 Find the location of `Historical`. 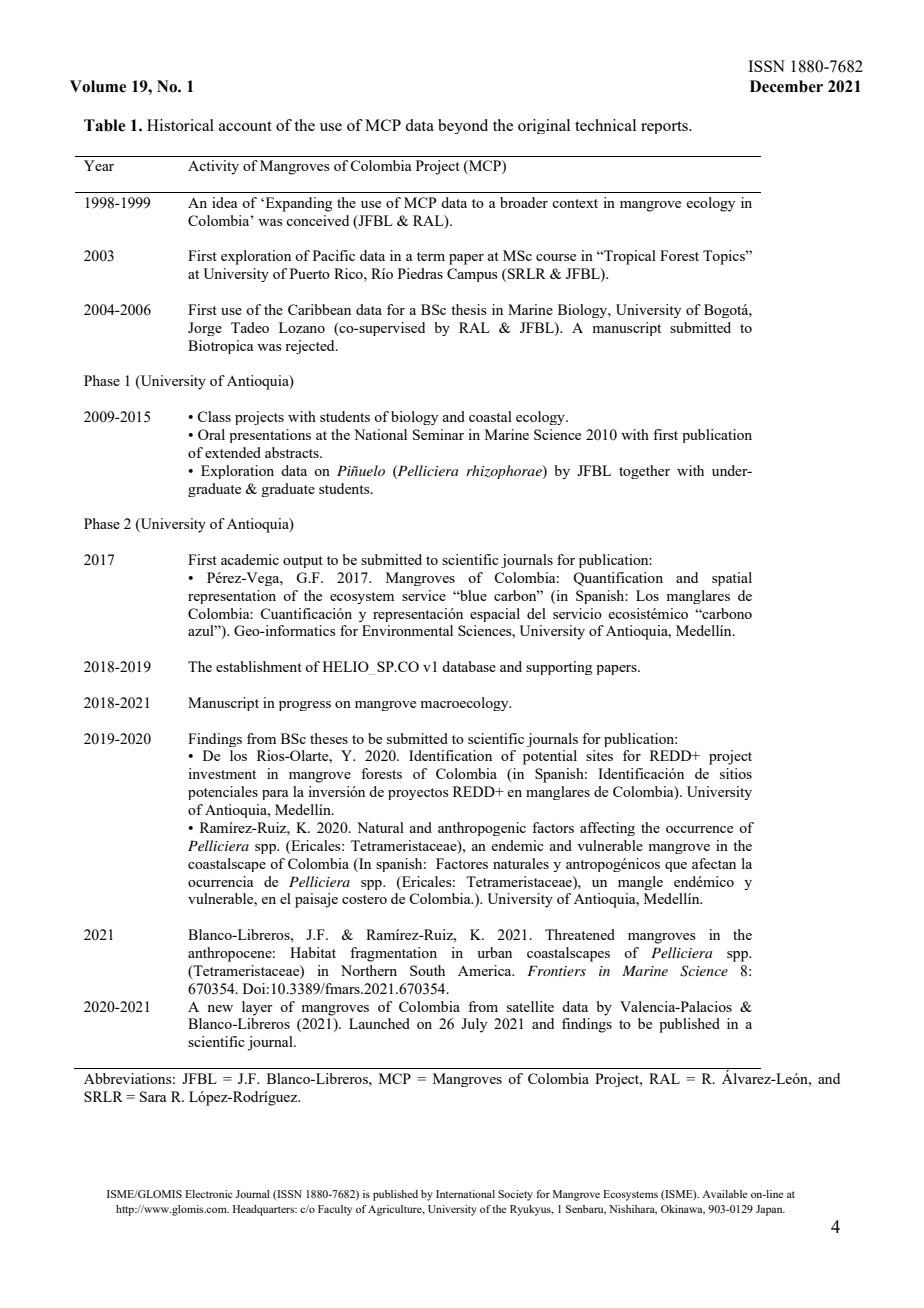

Historical is located at coordinates (180, 125).
